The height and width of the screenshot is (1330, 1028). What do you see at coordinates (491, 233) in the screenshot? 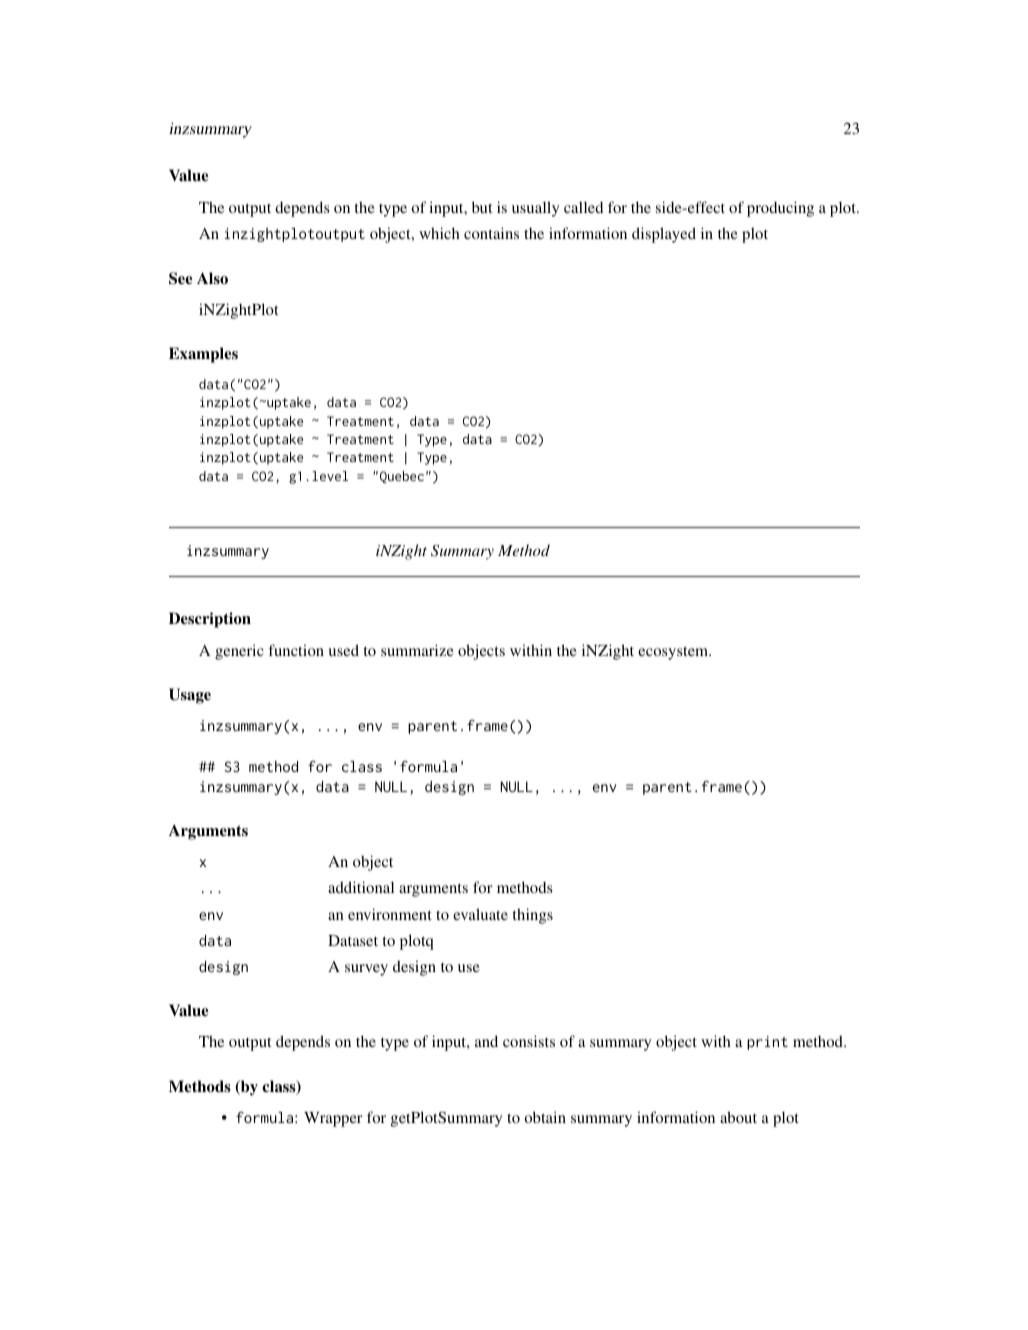
I see `contains` at bounding box center [491, 233].
